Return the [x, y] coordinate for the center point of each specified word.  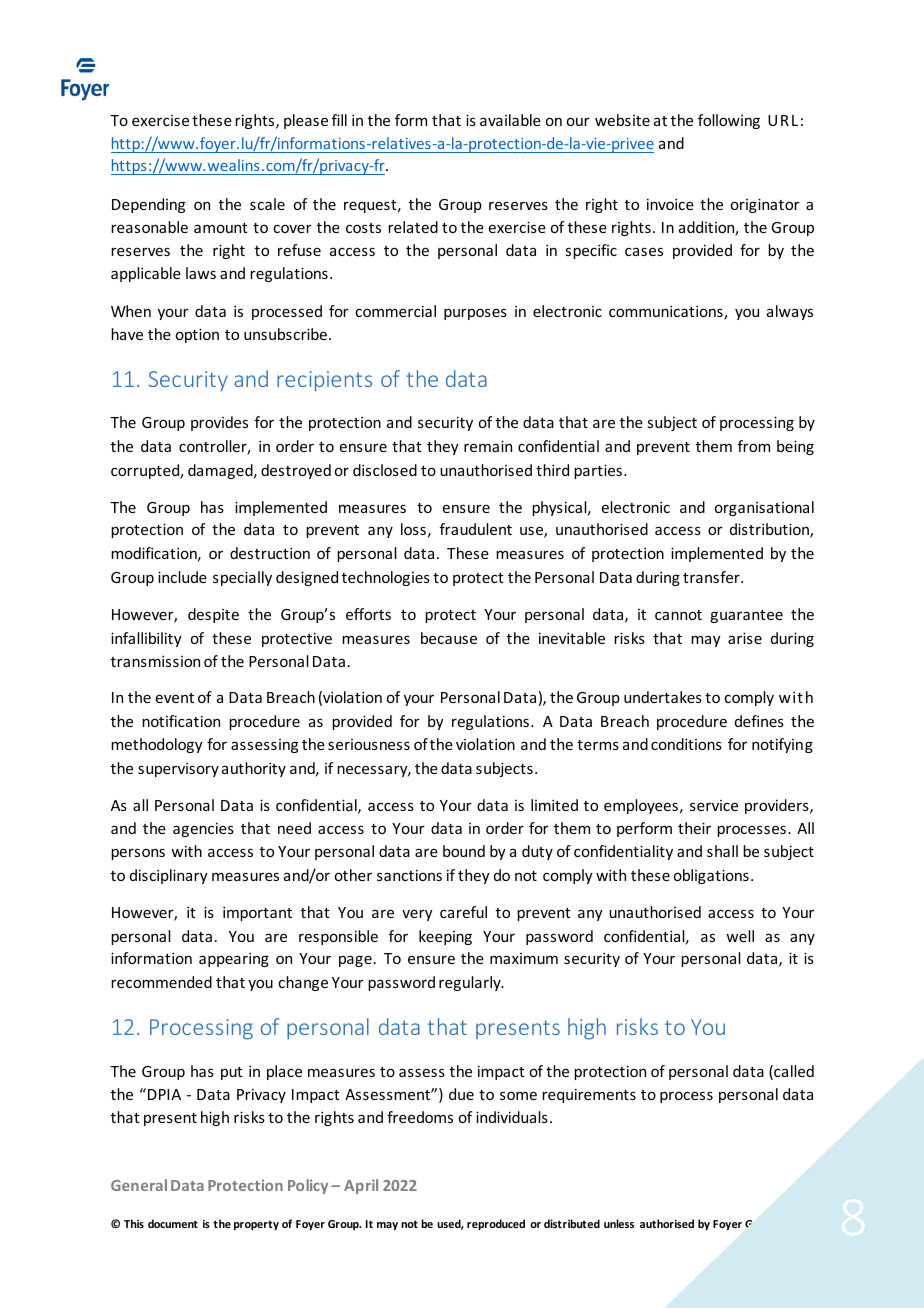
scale [267, 204]
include [182, 577]
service [714, 805]
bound [464, 851]
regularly [471, 983]
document [173, 1223]
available [510, 120]
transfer [712, 577]
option [197, 335]
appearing [234, 959]
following [729, 121]
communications [667, 312]
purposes [475, 314]
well [740, 936]
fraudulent [476, 529]
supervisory [178, 770]
